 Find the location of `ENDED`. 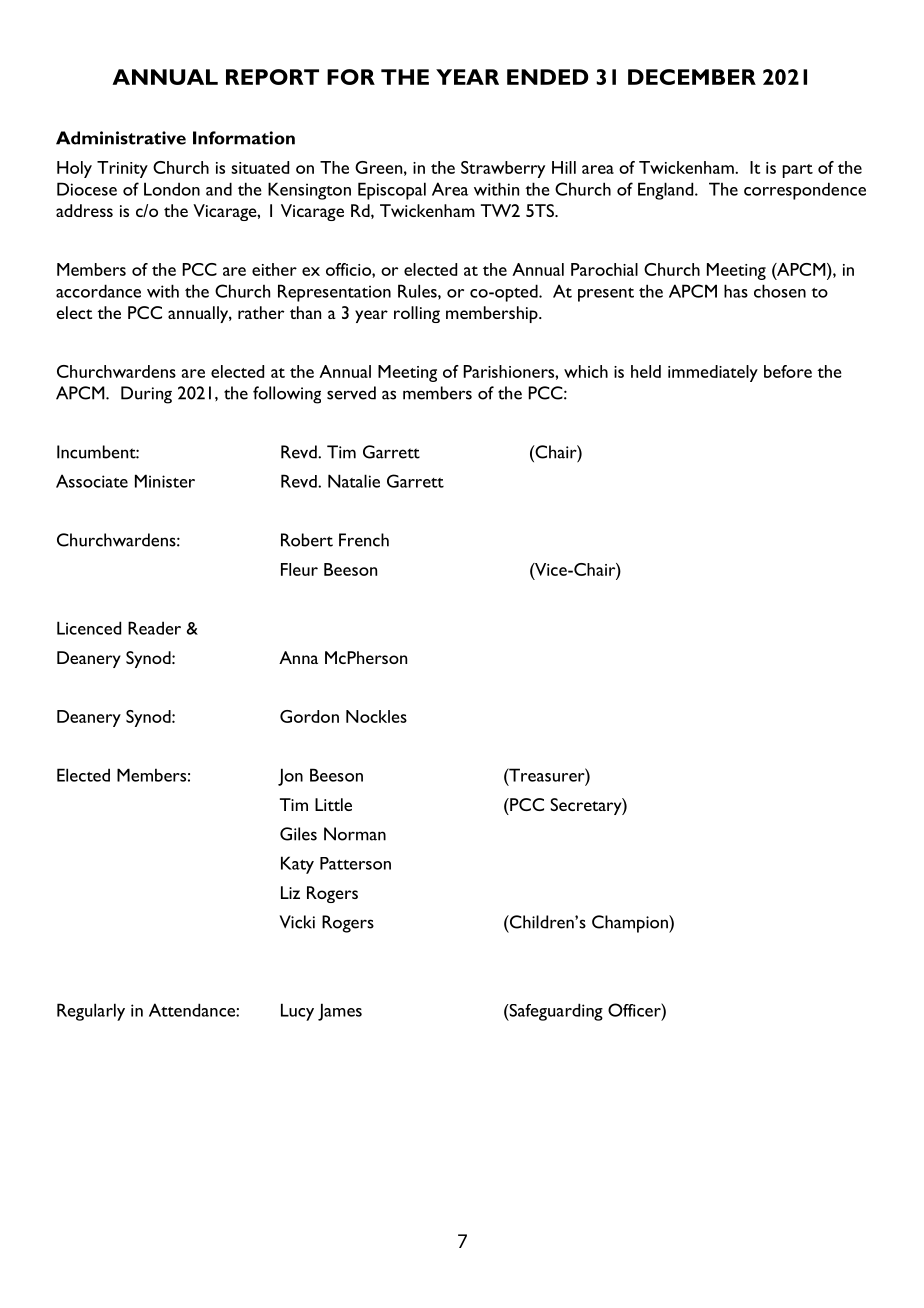

ENDED is located at coordinates (547, 77).
